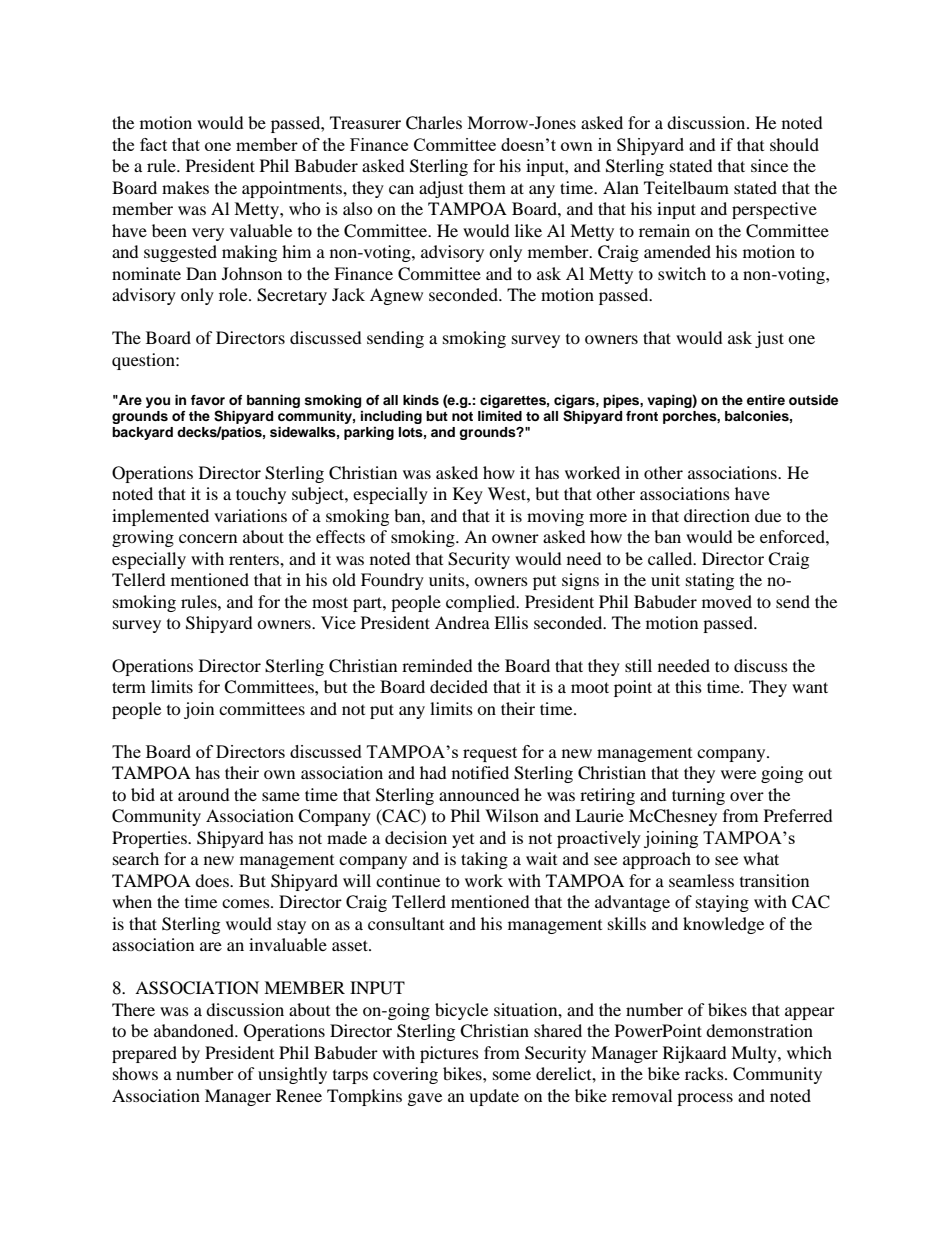  What do you see at coordinates (480, 772) in the page?
I see `notified` at bounding box center [480, 772].
